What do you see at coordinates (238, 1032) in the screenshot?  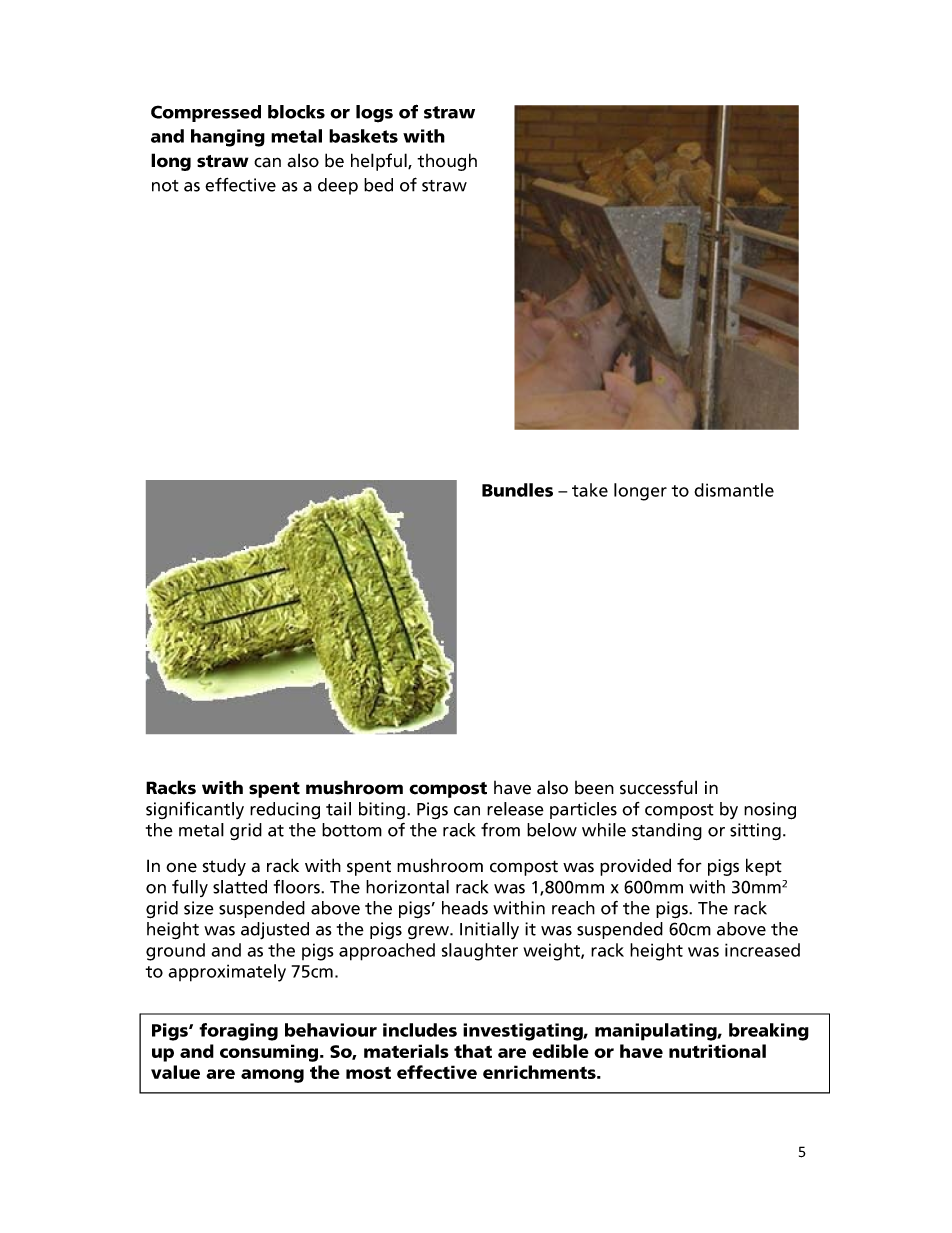 I see `foraging` at bounding box center [238, 1032].
